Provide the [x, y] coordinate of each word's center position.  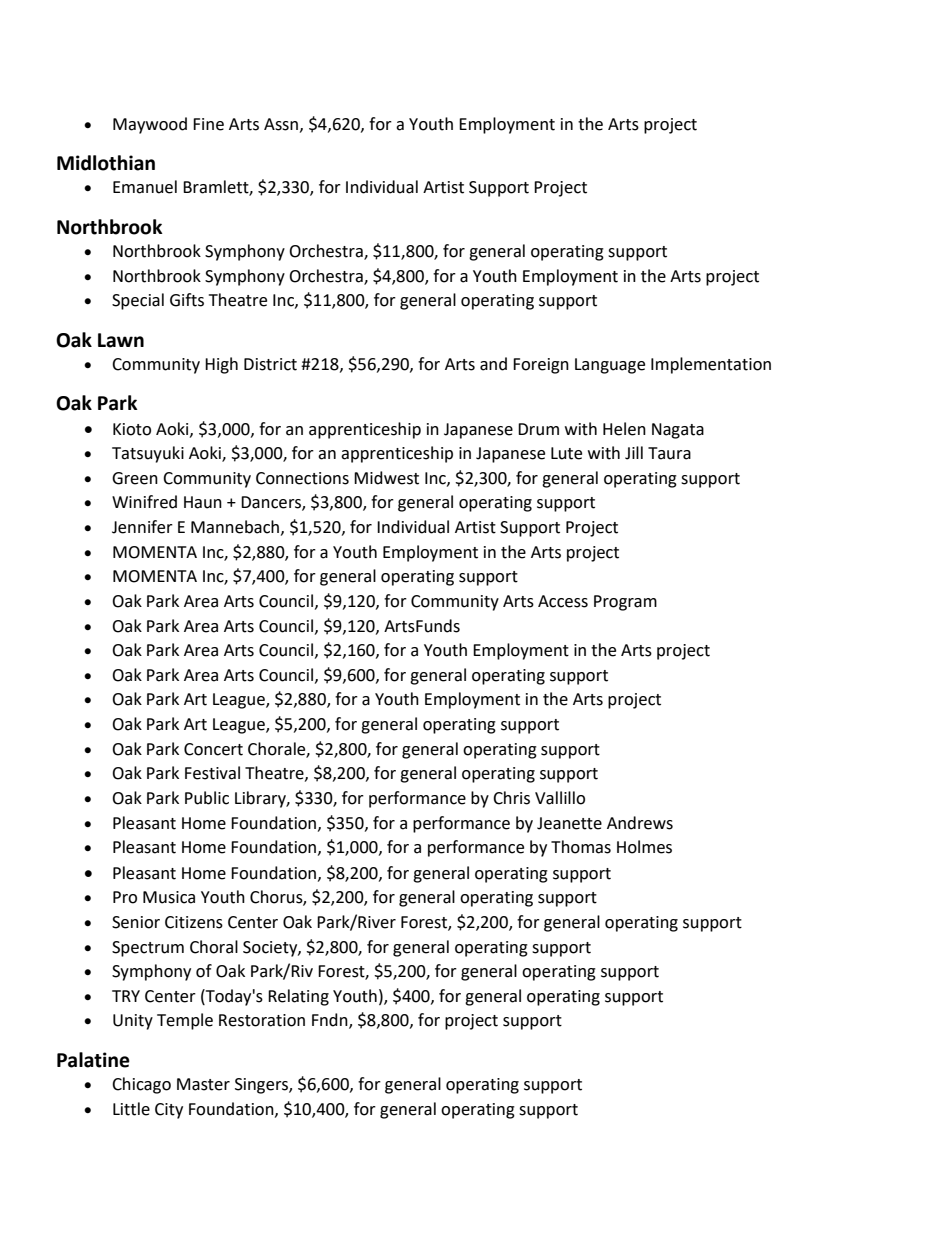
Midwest [386, 478]
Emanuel [145, 187]
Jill [634, 453]
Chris [511, 798]
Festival [212, 773]
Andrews [640, 823]
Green [135, 478]
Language [610, 366]
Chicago [141, 1085]
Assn [282, 125]
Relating [298, 997]
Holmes [644, 847]
